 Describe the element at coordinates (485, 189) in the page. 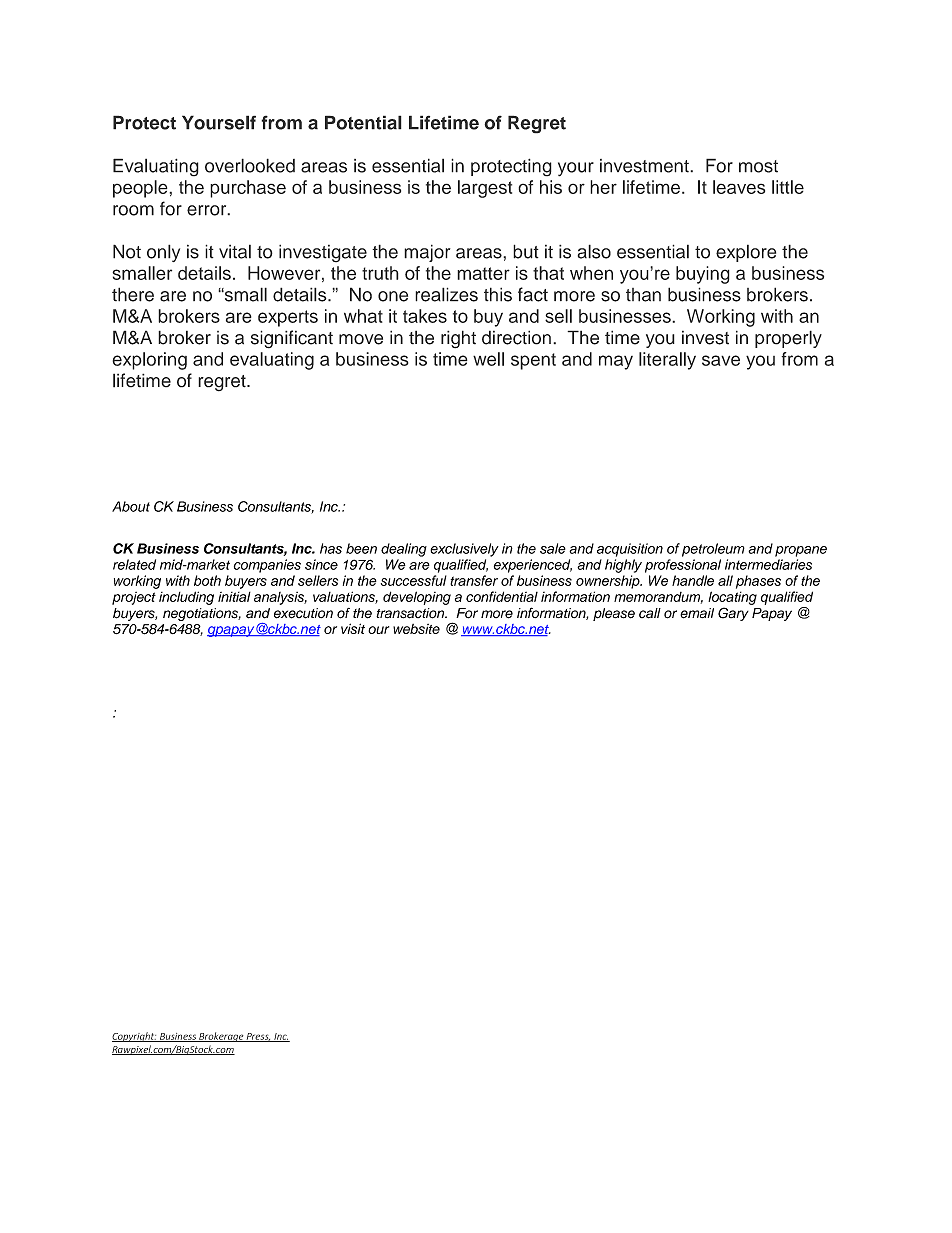

I see `largest` at that location.
